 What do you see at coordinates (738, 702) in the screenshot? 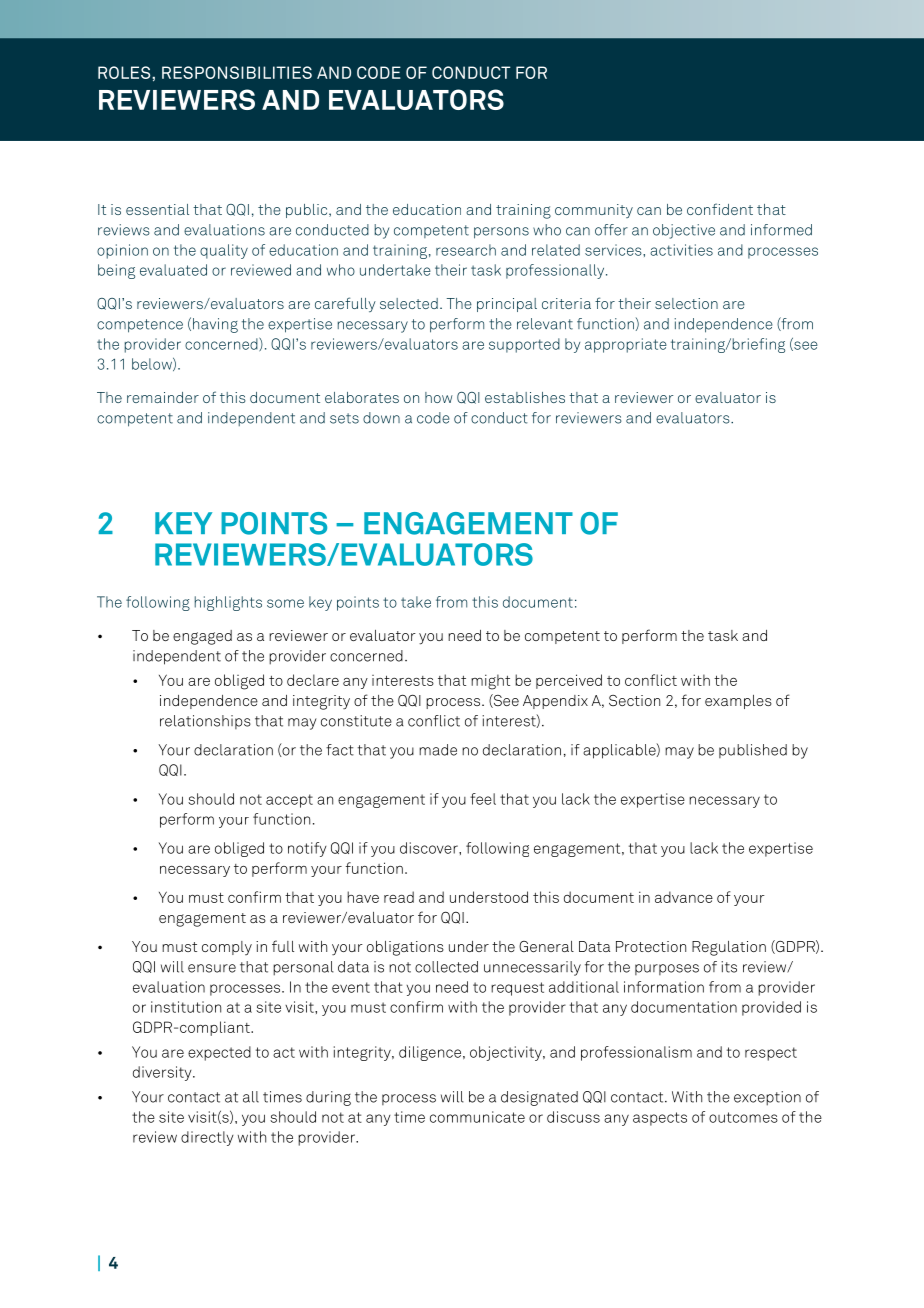
I see `examples` at bounding box center [738, 702].
